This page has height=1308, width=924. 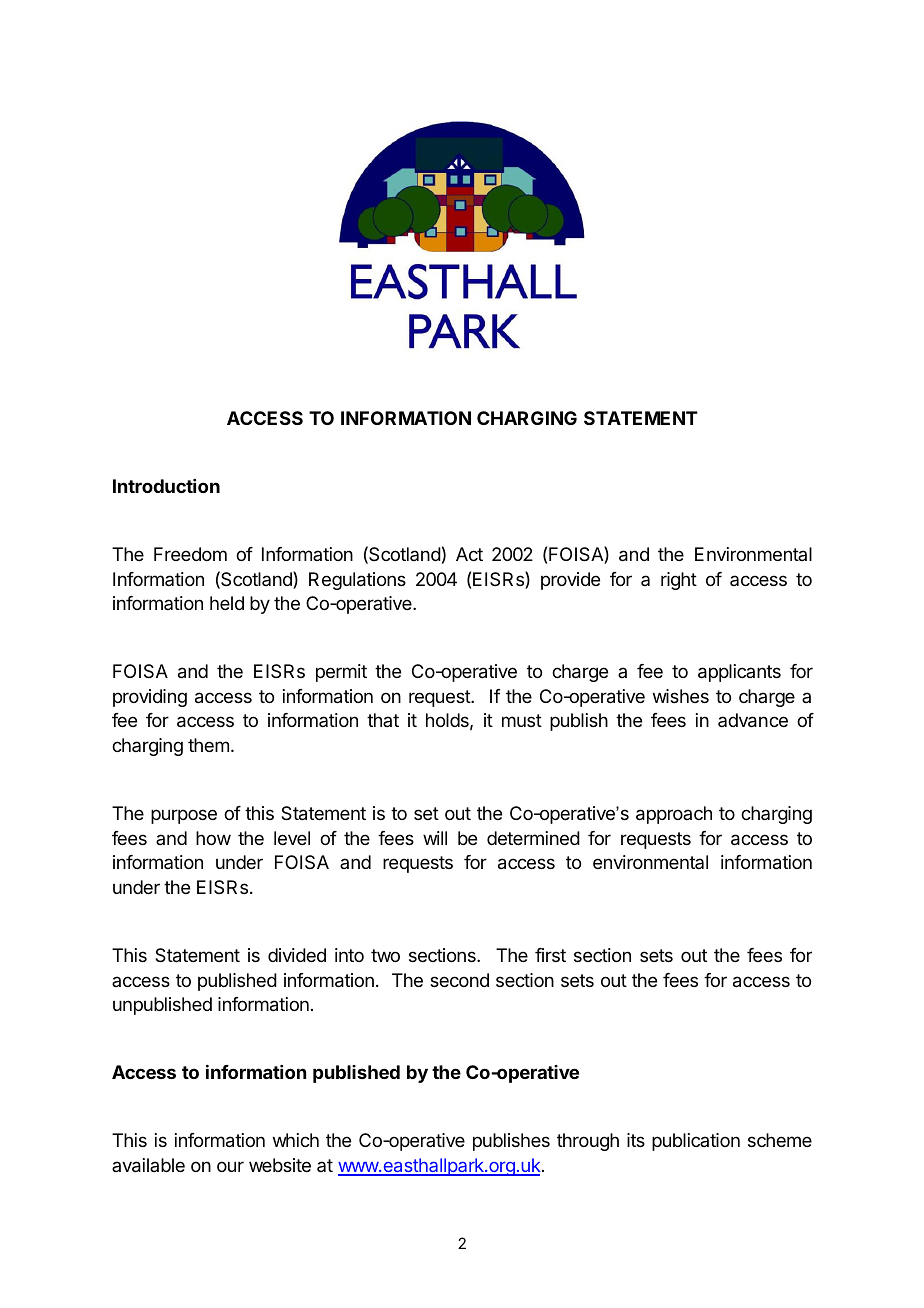 What do you see at coordinates (230, 1166) in the page?
I see `our` at bounding box center [230, 1166].
